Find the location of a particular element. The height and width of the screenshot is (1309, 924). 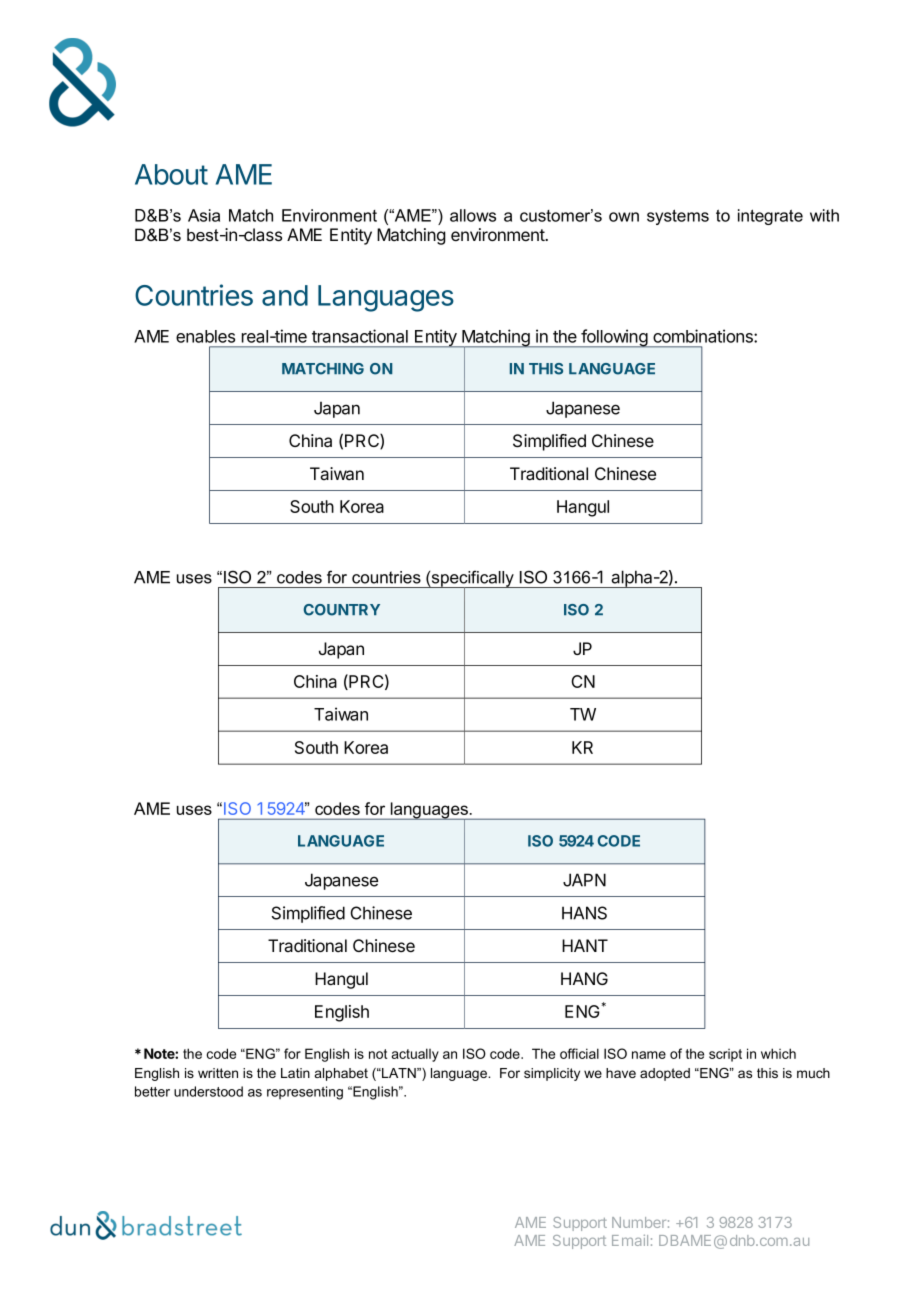

COUNTRY is located at coordinates (342, 610).
